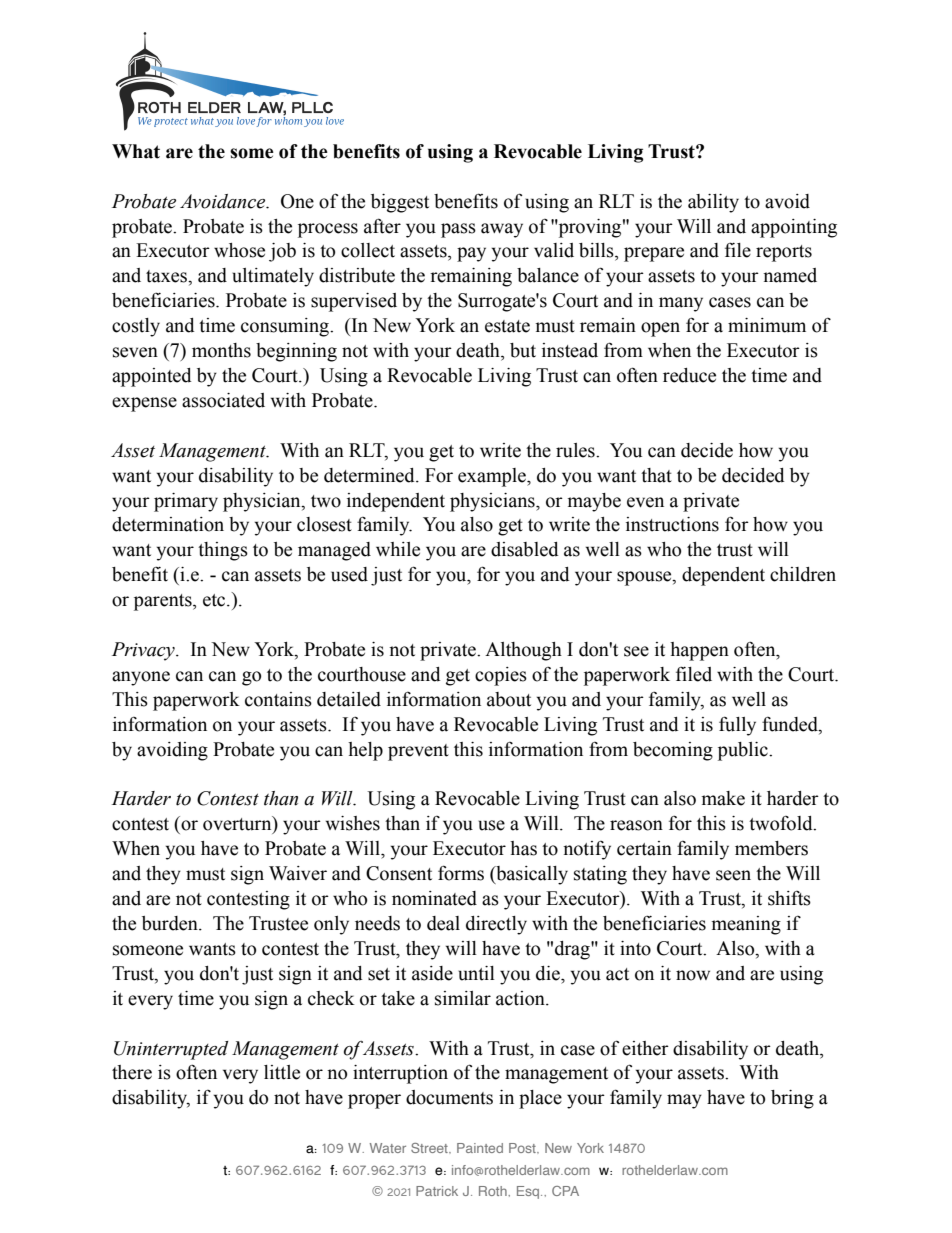 The height and width of the screenshot is (1233, 952). I want to click on little, so click(282, 1072).
